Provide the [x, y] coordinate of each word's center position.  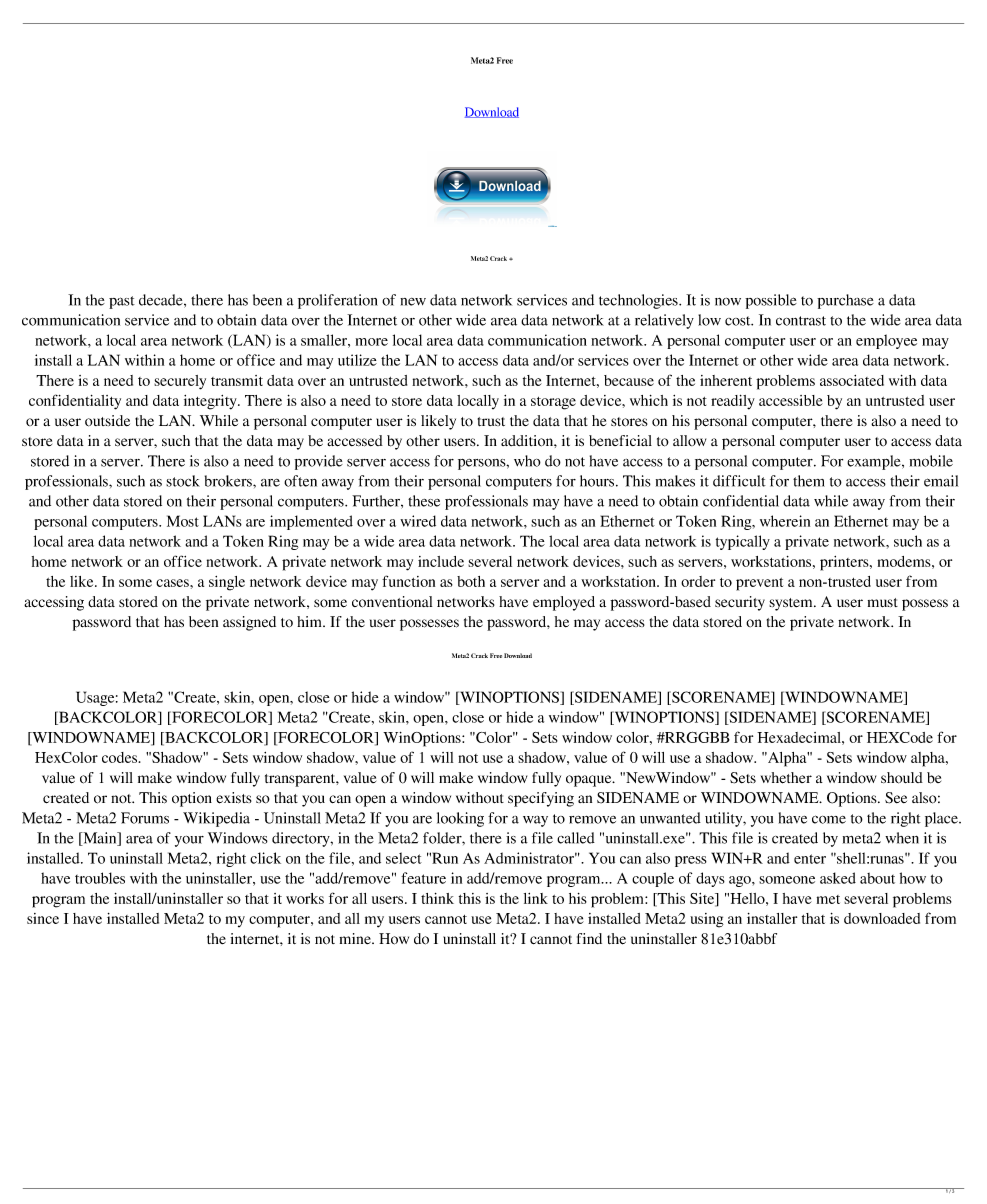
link [536, 898]
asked [838, 878]
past [122, 302]
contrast [801, 321]
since [43, 918]
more [372, 342]
